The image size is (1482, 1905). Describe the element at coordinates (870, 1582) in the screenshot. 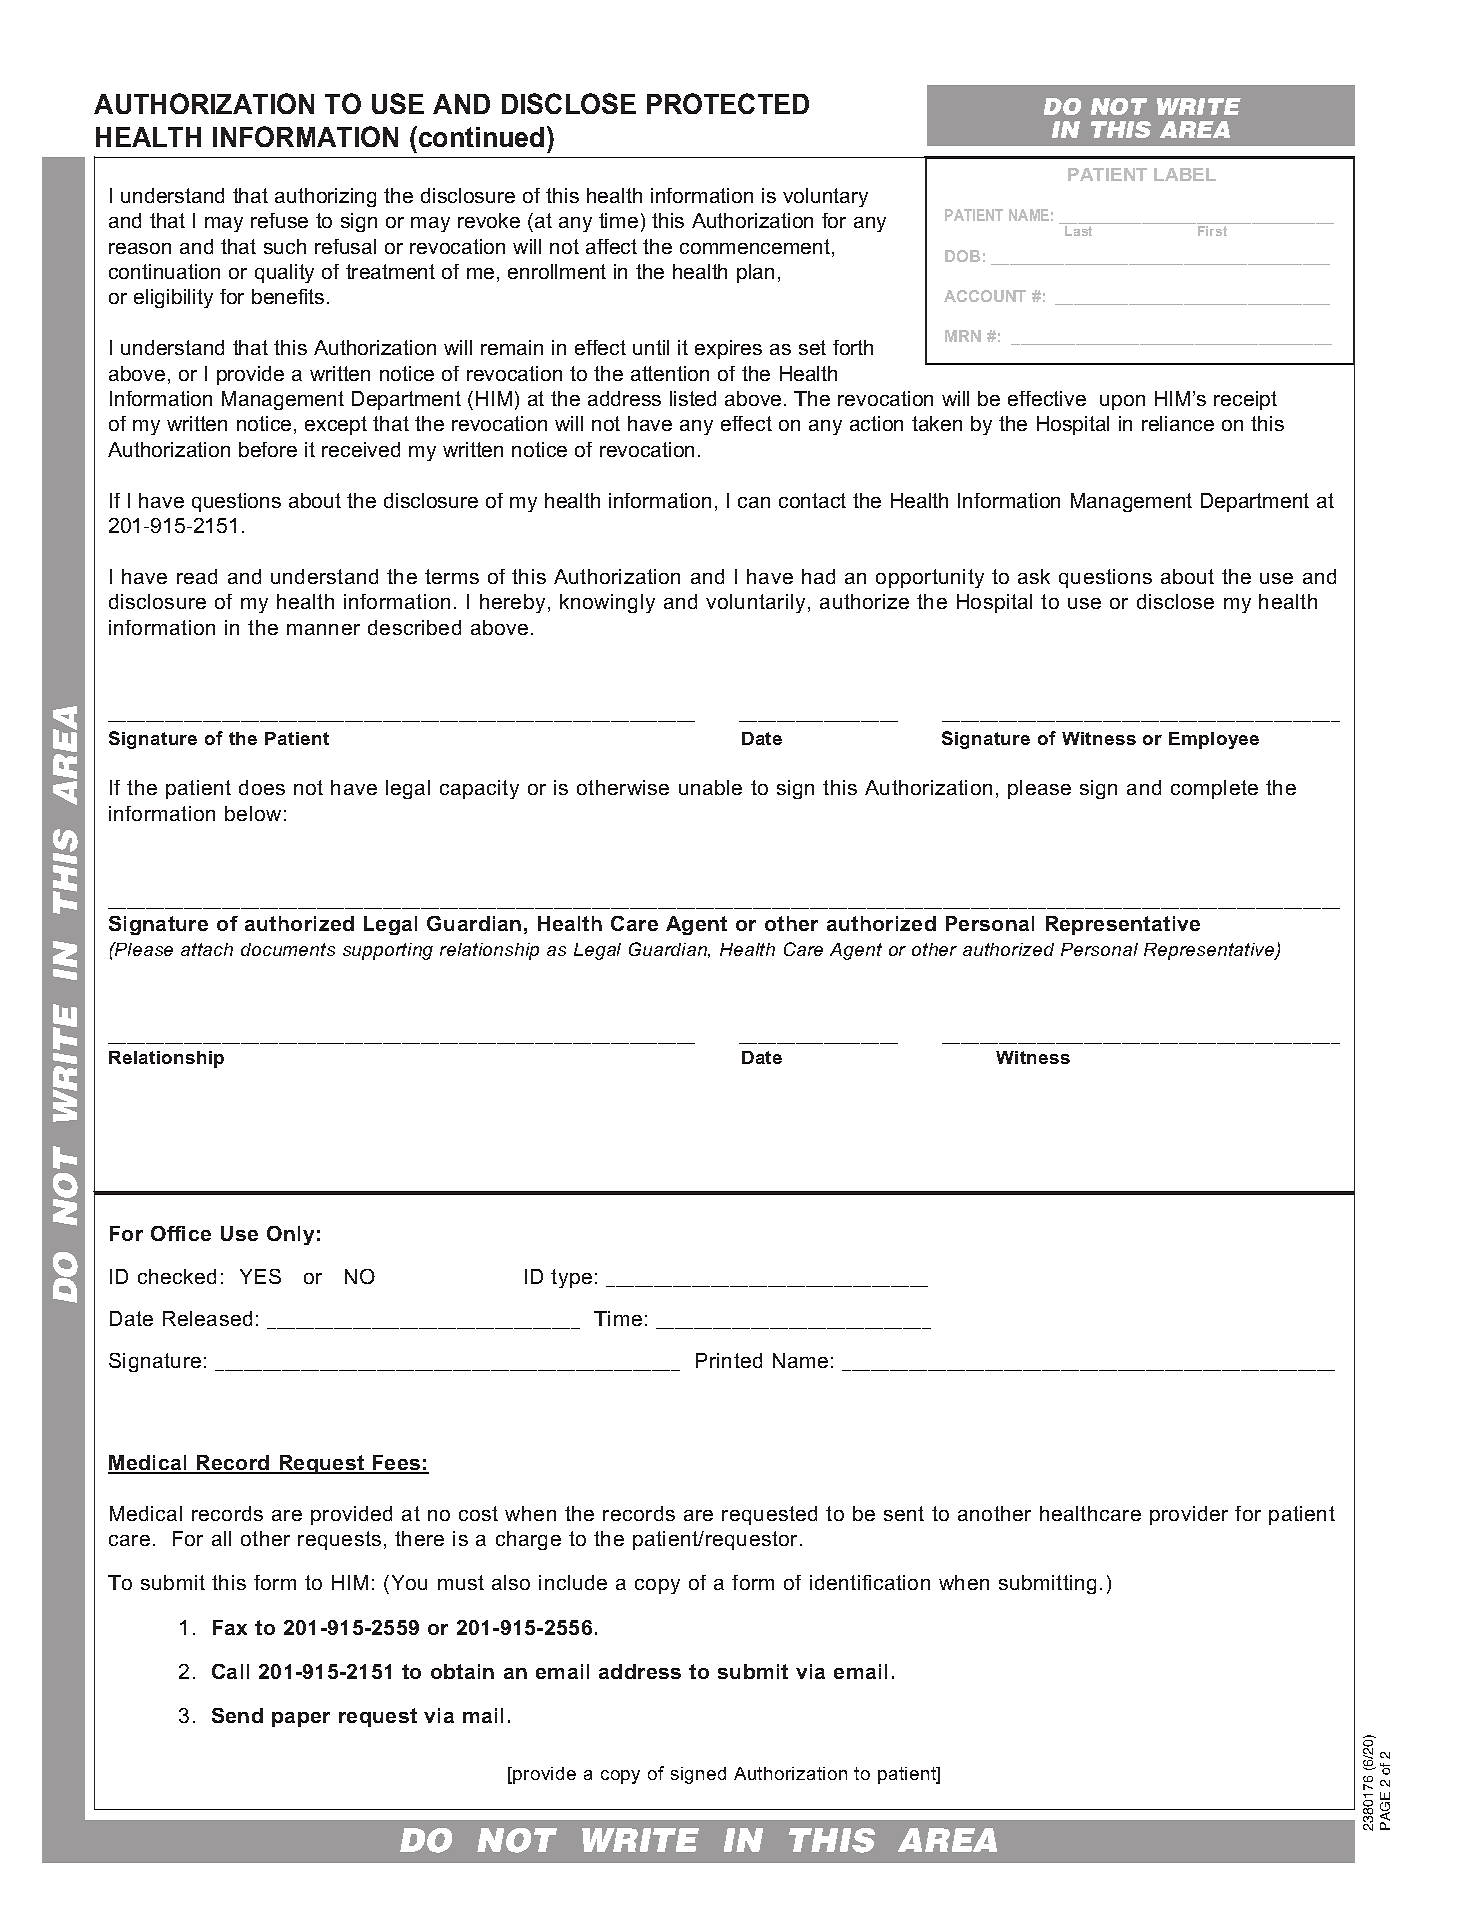

I see `identification` at that location.
